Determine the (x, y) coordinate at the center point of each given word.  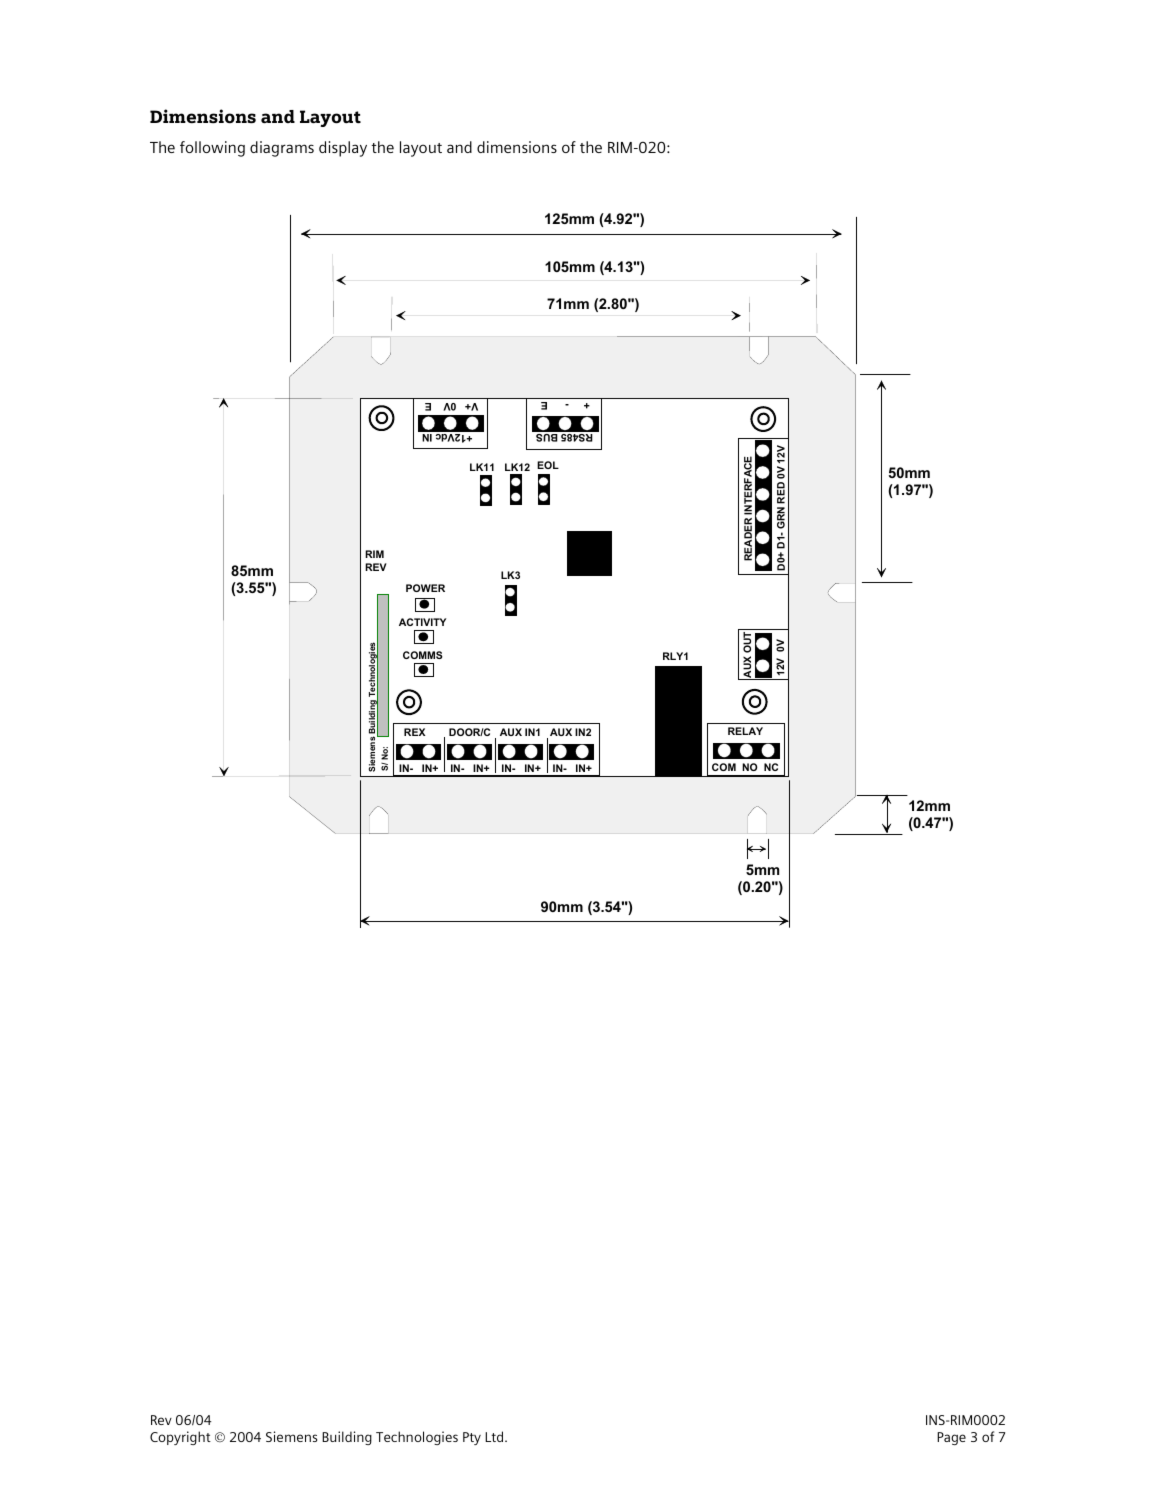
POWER (425, 588)
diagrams (282, 149)
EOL (548, 465)
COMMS (423, 655)
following (212, 149)
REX (415, 732)
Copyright (180, 1438)
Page (951, 1438)
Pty (472, 1438)
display (343, 149)
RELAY (745, 731)
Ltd (495, 1436)
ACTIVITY (422, 622)
